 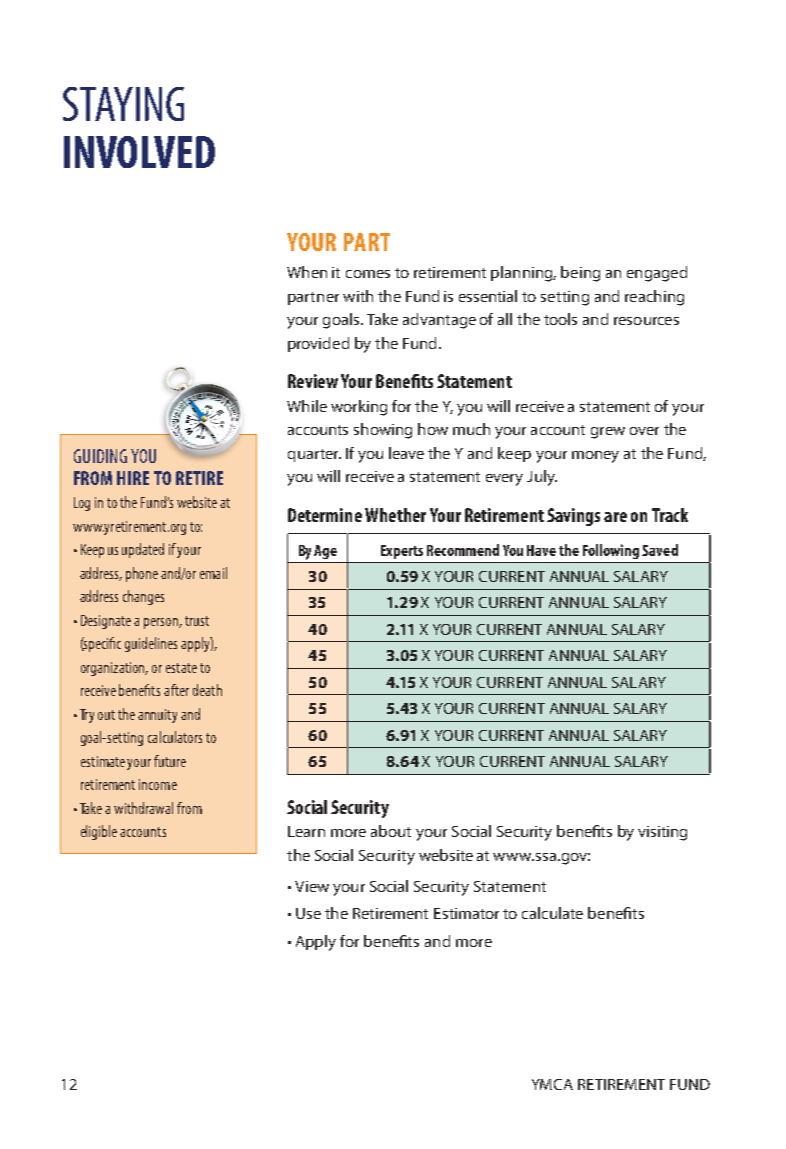 I want to click on INVOLVED, so click(x=139, y=152).
